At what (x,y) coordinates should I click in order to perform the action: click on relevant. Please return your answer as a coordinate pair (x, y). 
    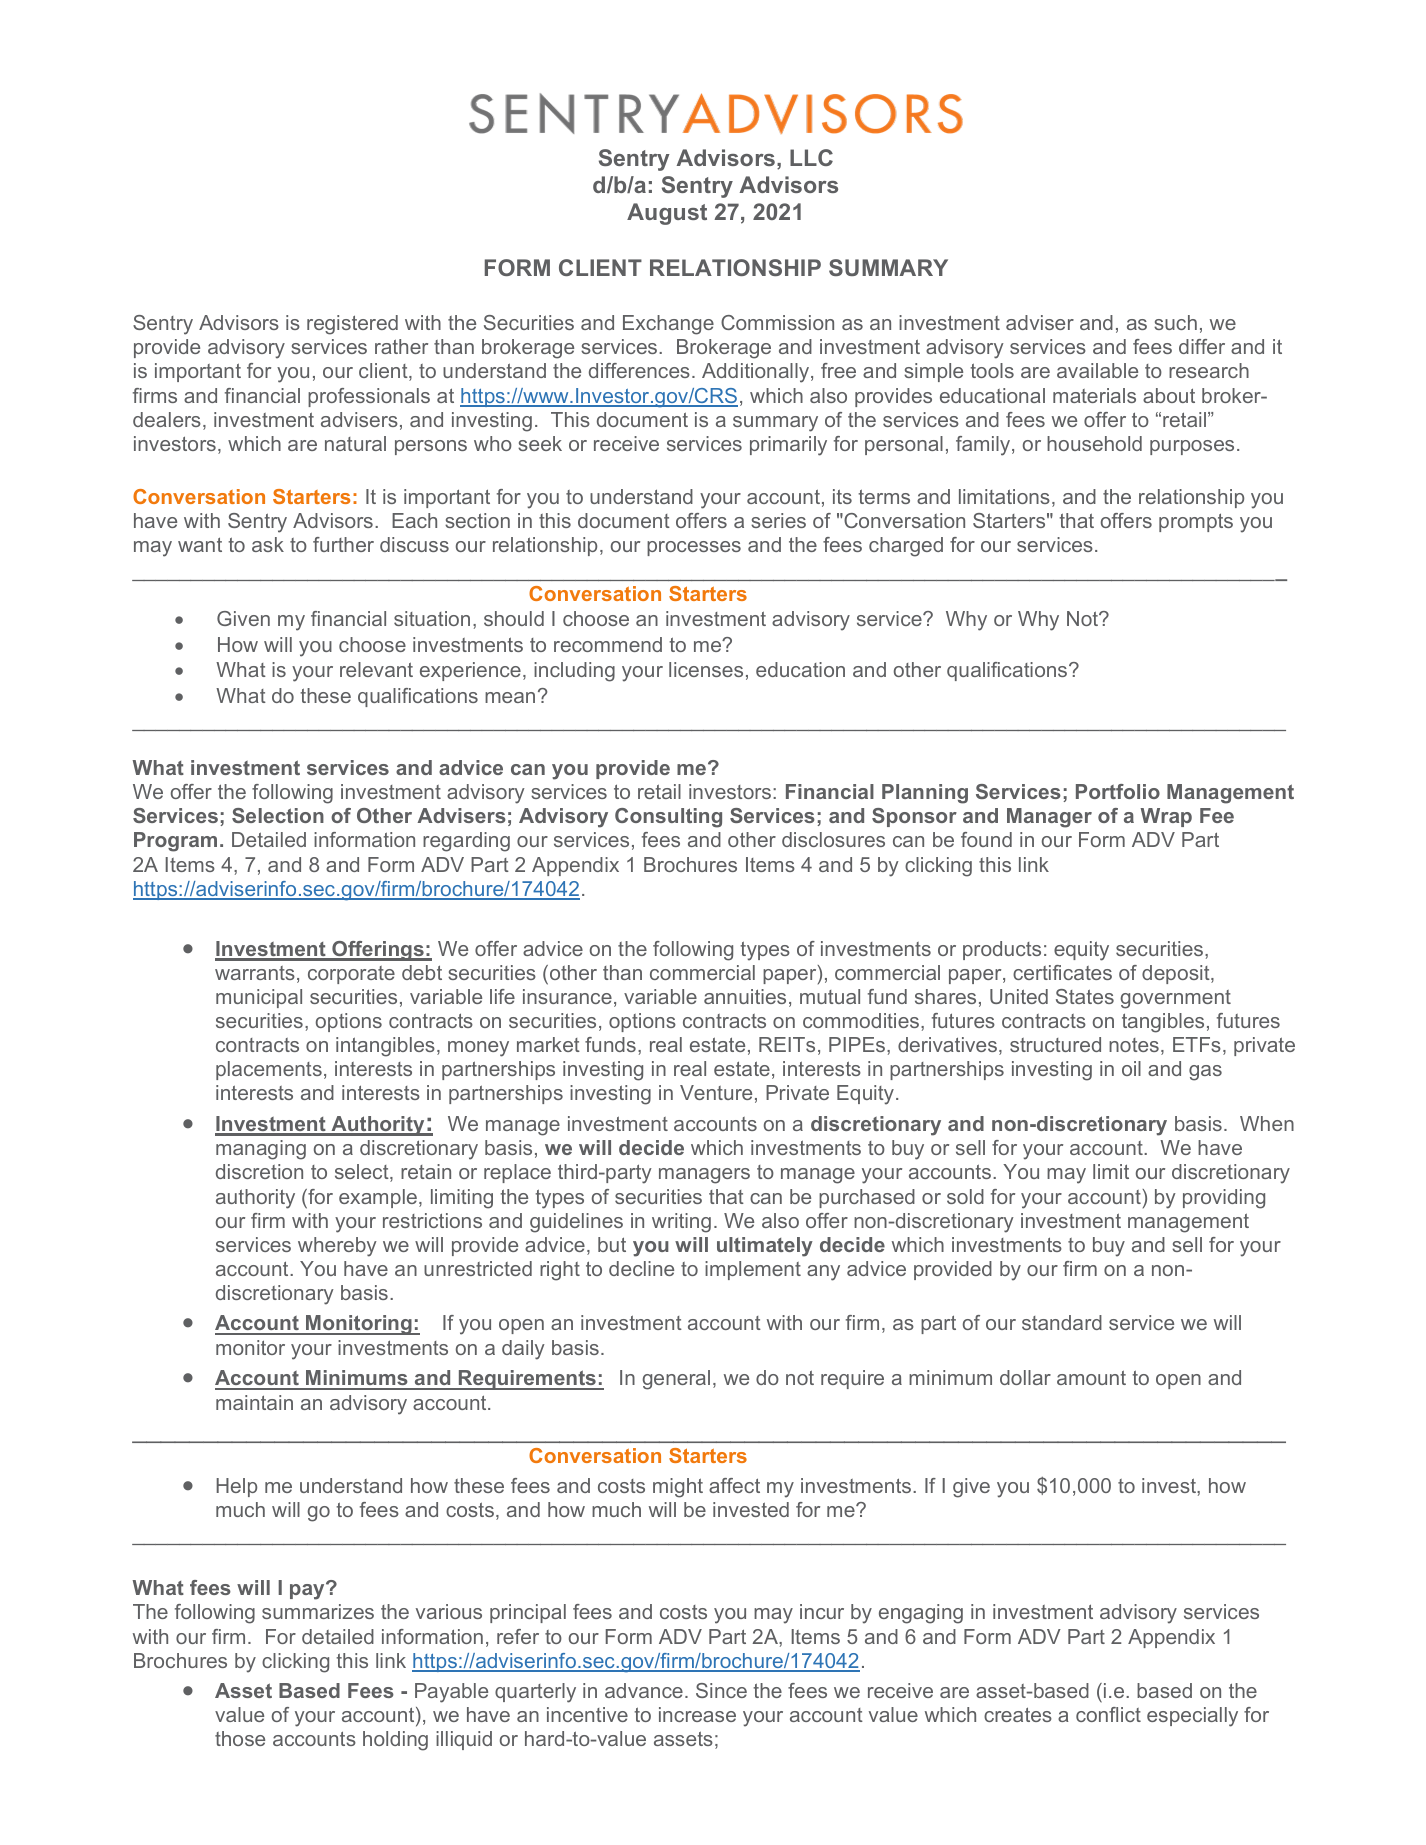
    Looking at the image, I should click on (376, 669).
